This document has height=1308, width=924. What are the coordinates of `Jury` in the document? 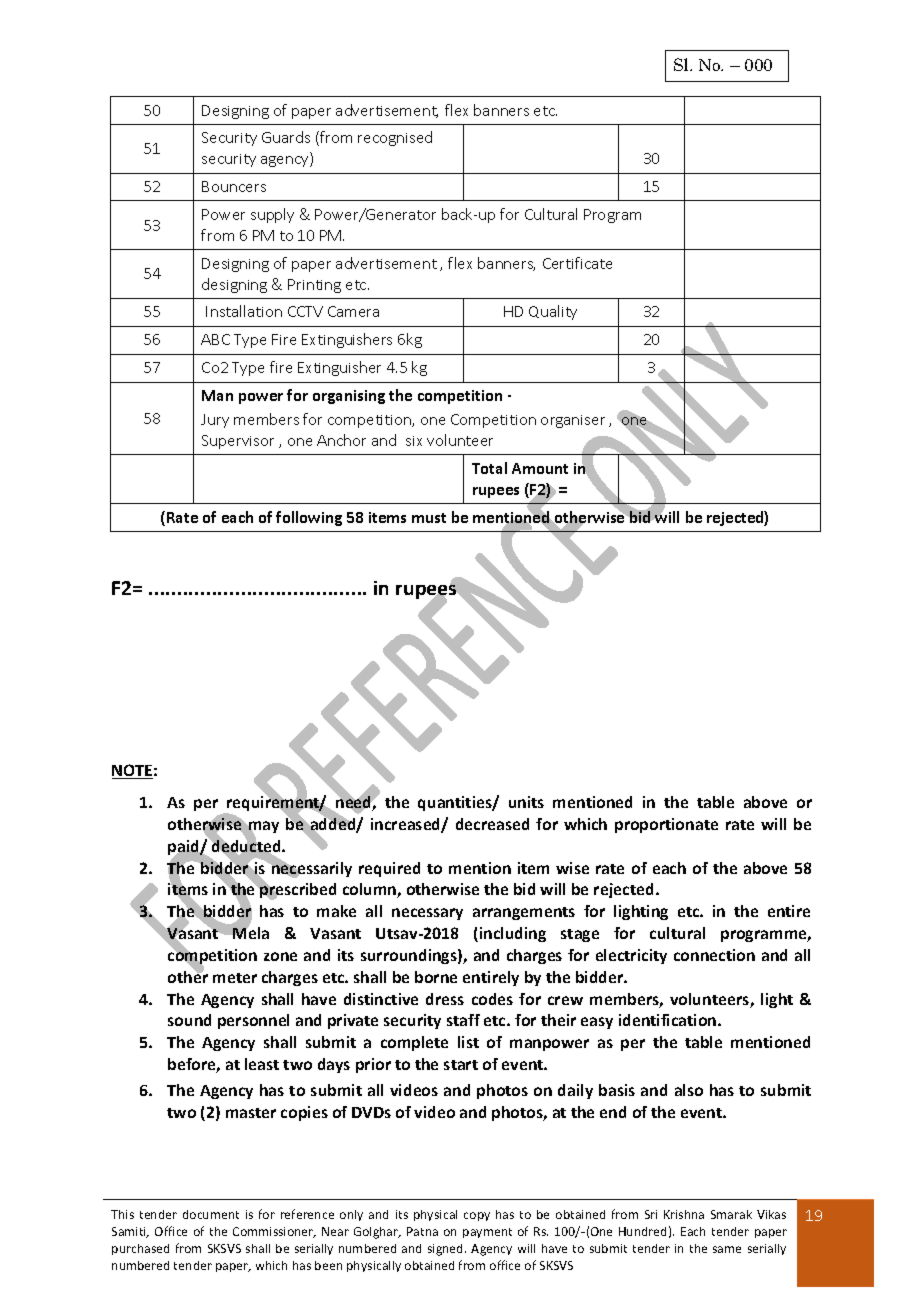 It's located at (215, 421).
